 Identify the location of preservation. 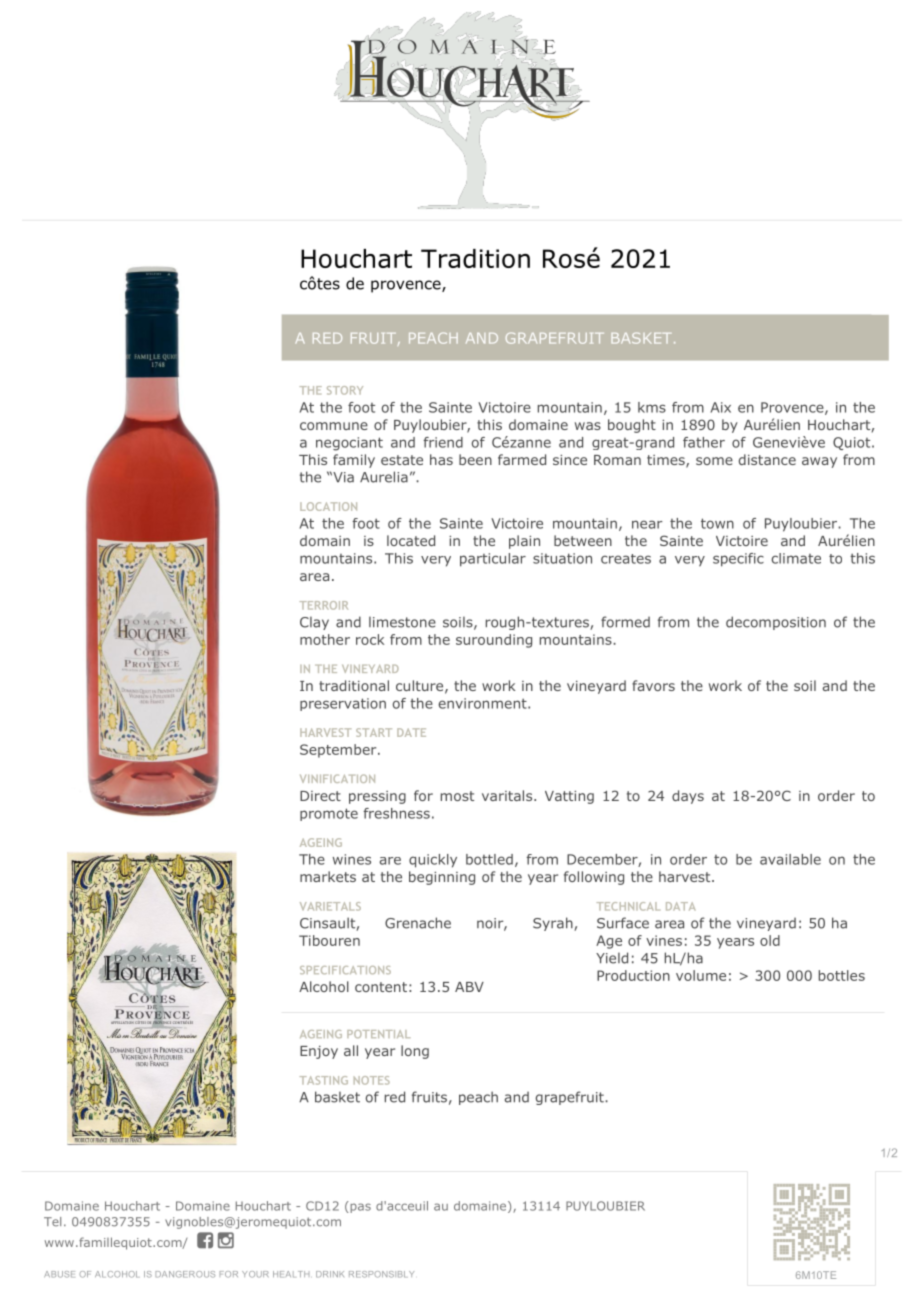
(343, 704).
